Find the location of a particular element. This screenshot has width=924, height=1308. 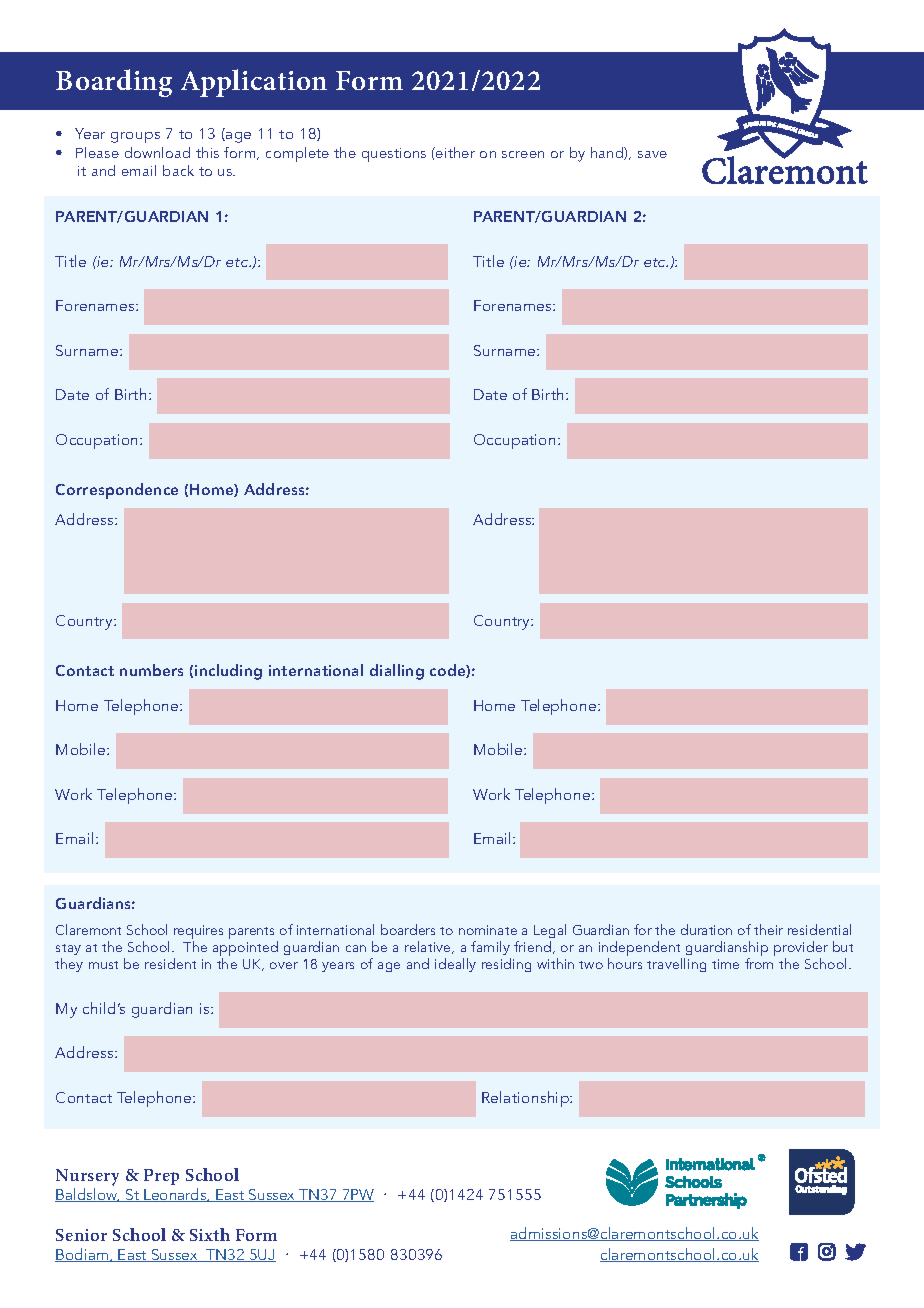

Relationship is located at coordinates (526, 1099).
